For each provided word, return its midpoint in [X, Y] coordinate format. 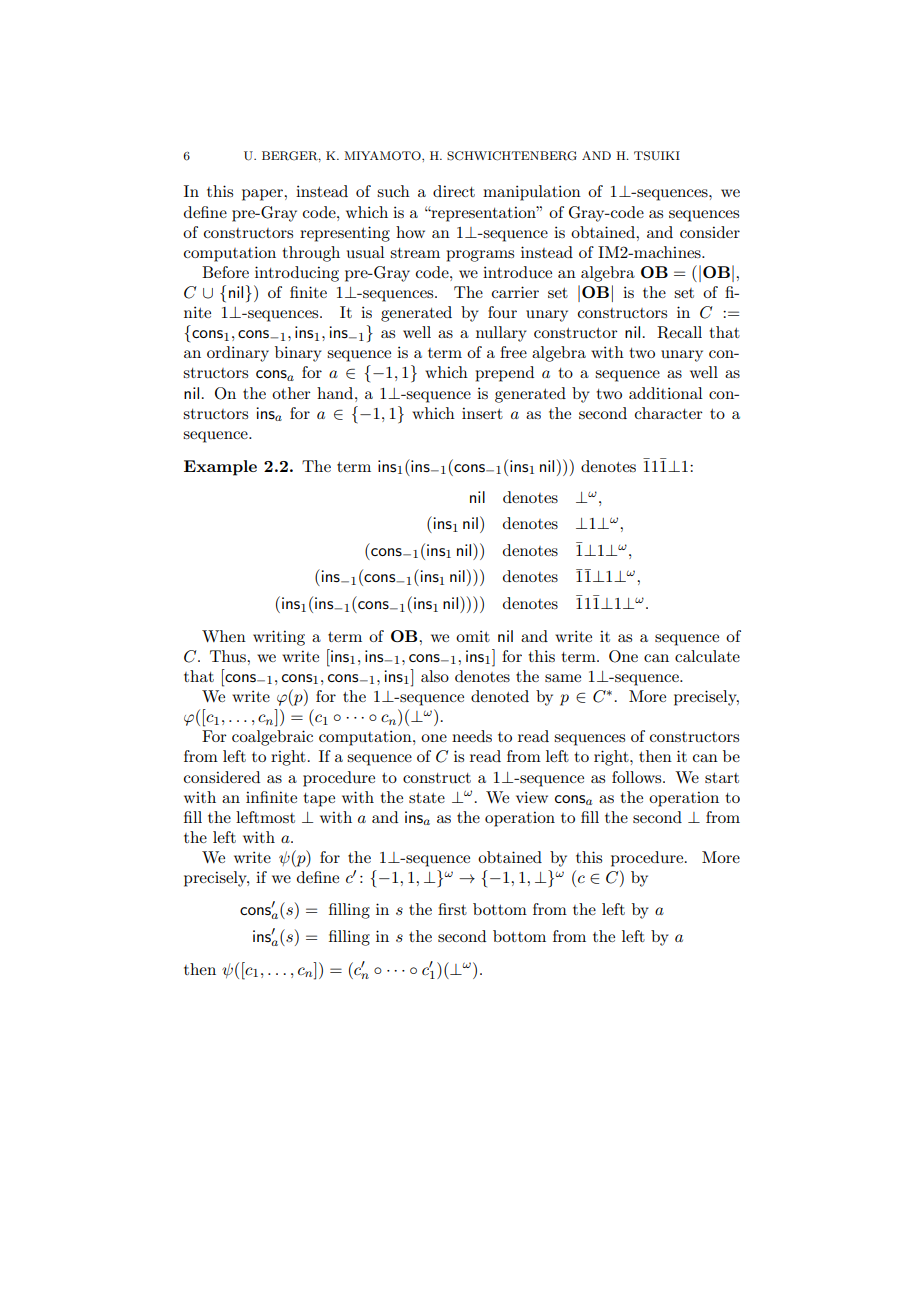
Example [220, 468]
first [452, 909]
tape [319, 800]
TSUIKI [657, 156]
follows [638, 777]
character [669, 413]
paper [263, 195]
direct [454, 191]
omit [473, 636]
